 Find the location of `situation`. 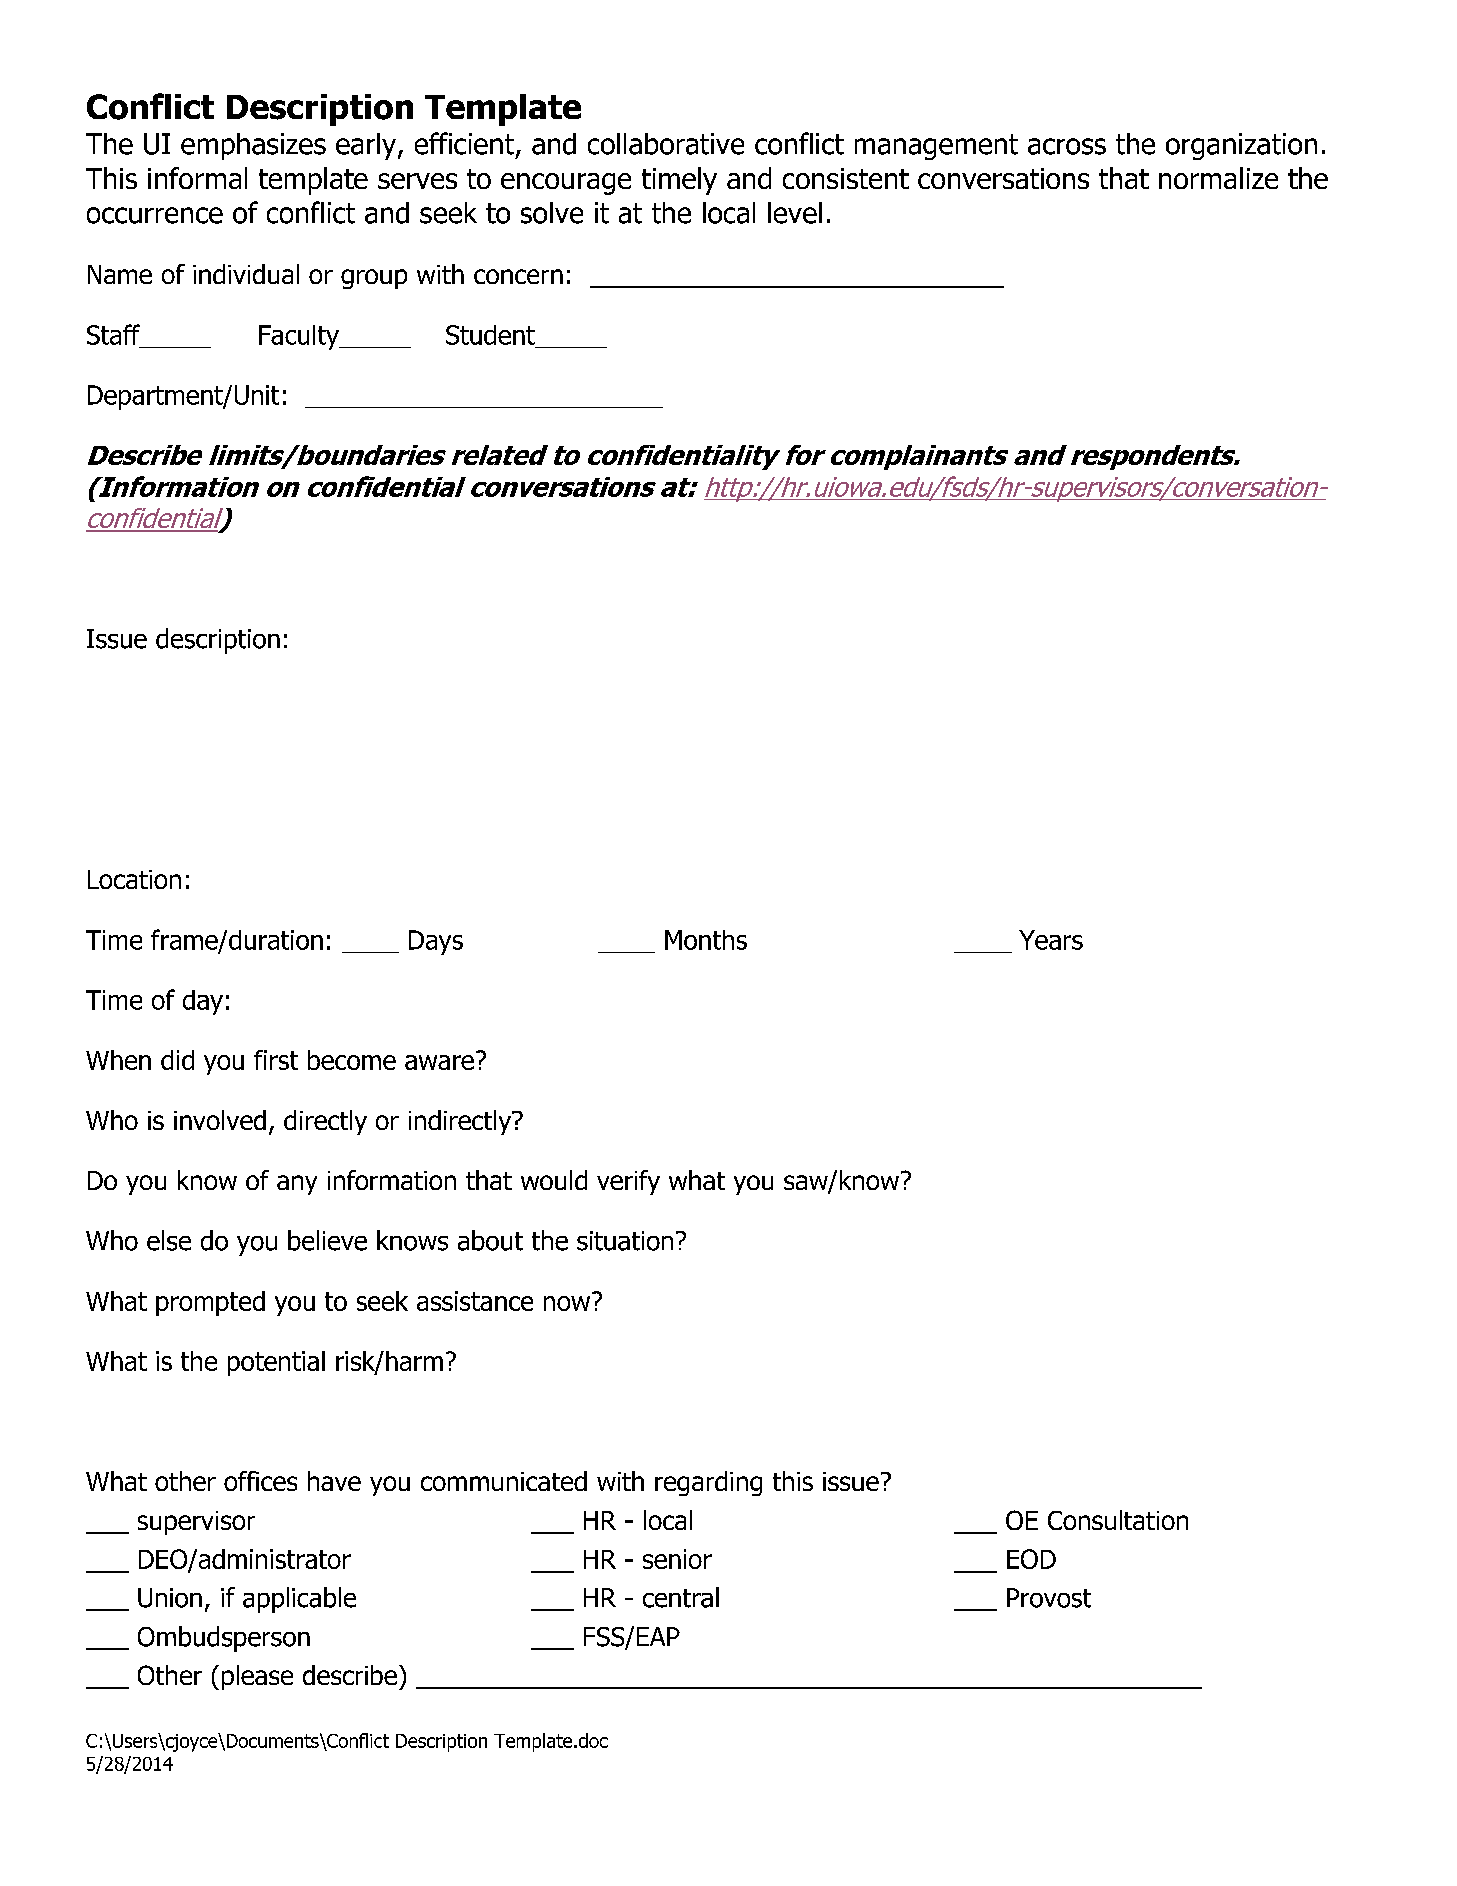

situation is located at coordinates (625, 1241).
